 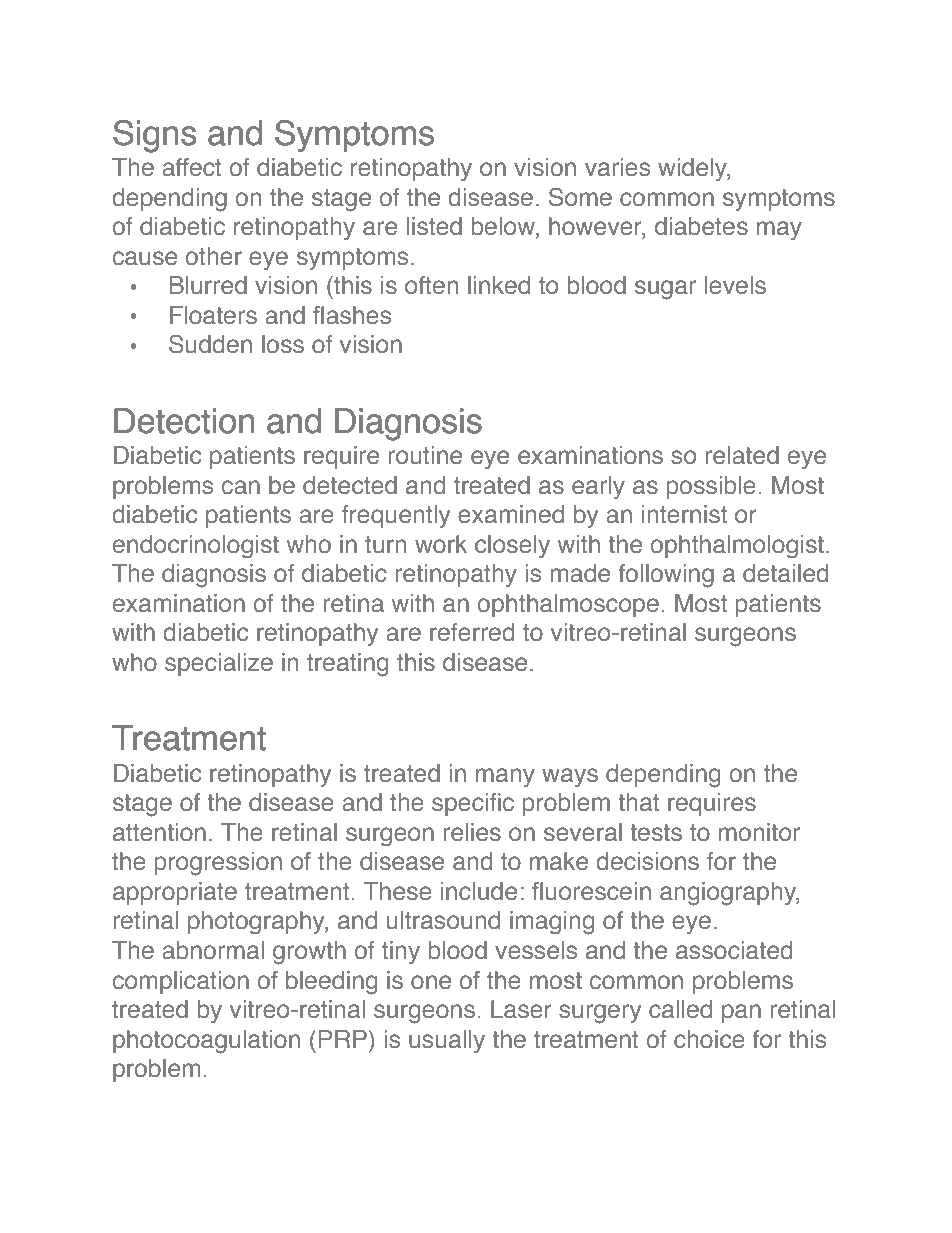 I want to click on possible, so click(x=711, y=487).
